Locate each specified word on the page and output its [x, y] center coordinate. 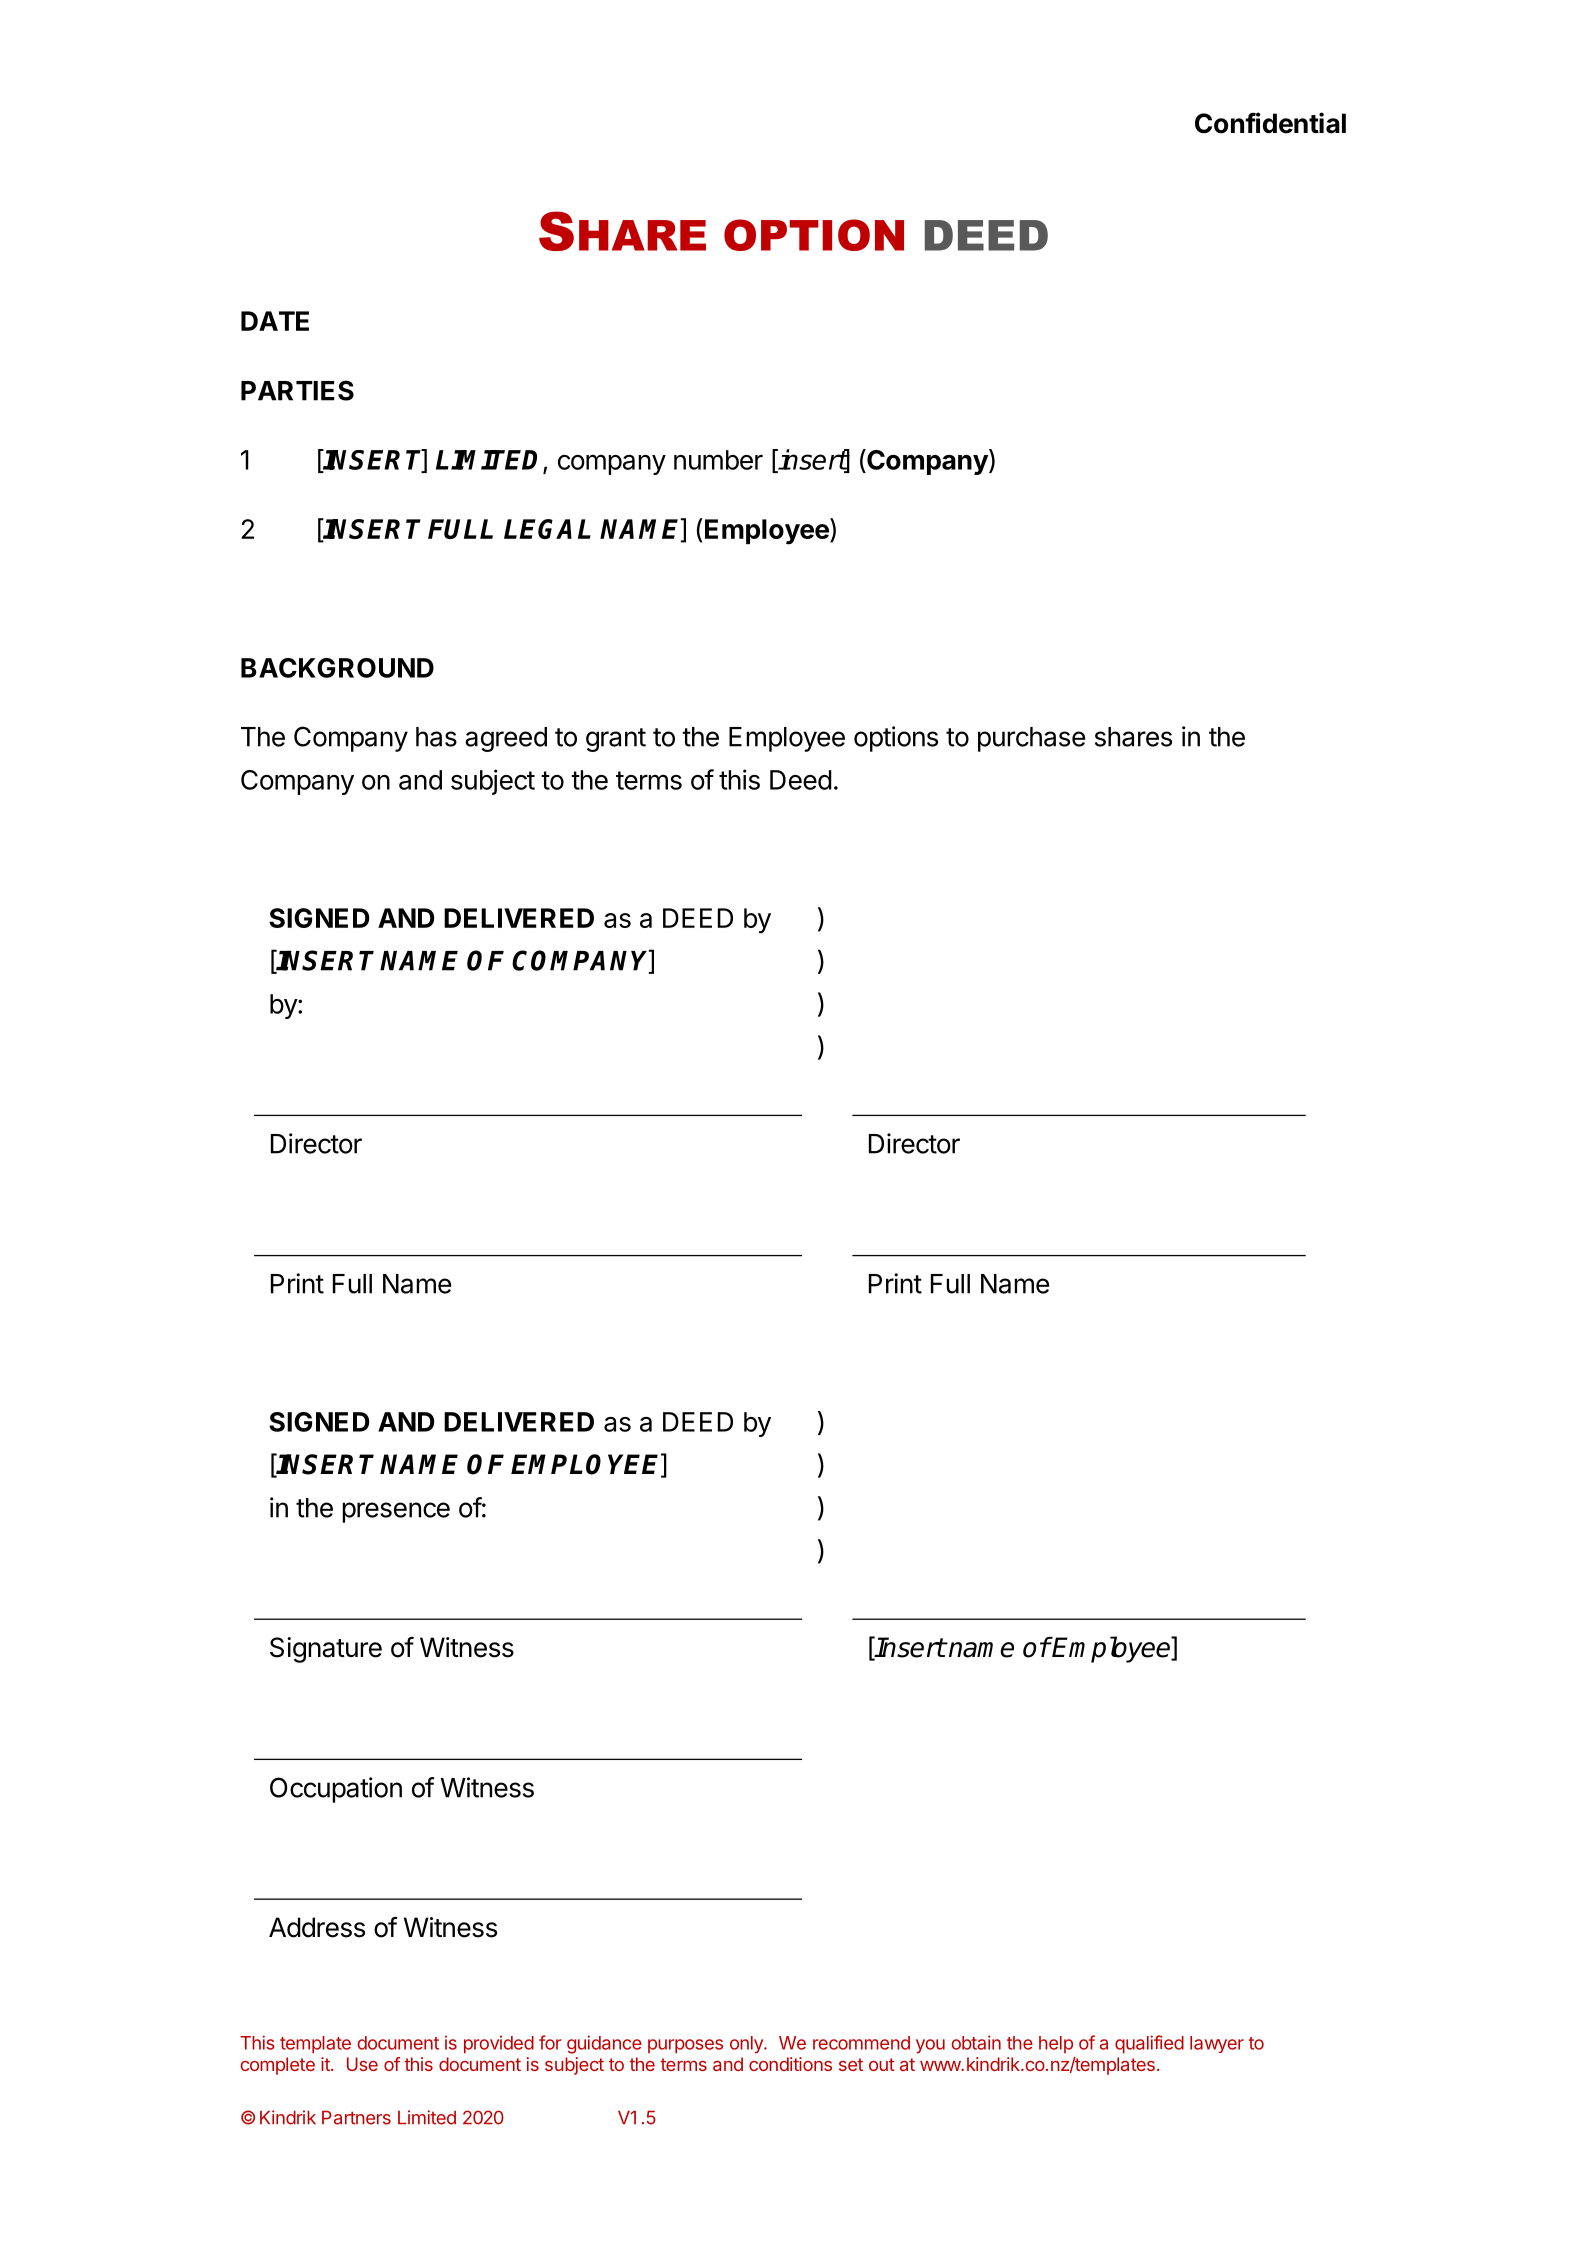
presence [396, 1512]
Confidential [1270, 123]
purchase [1031, 739]
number [718, 460]
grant [616, 740]
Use [362, 2064]
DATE [275, 321]
